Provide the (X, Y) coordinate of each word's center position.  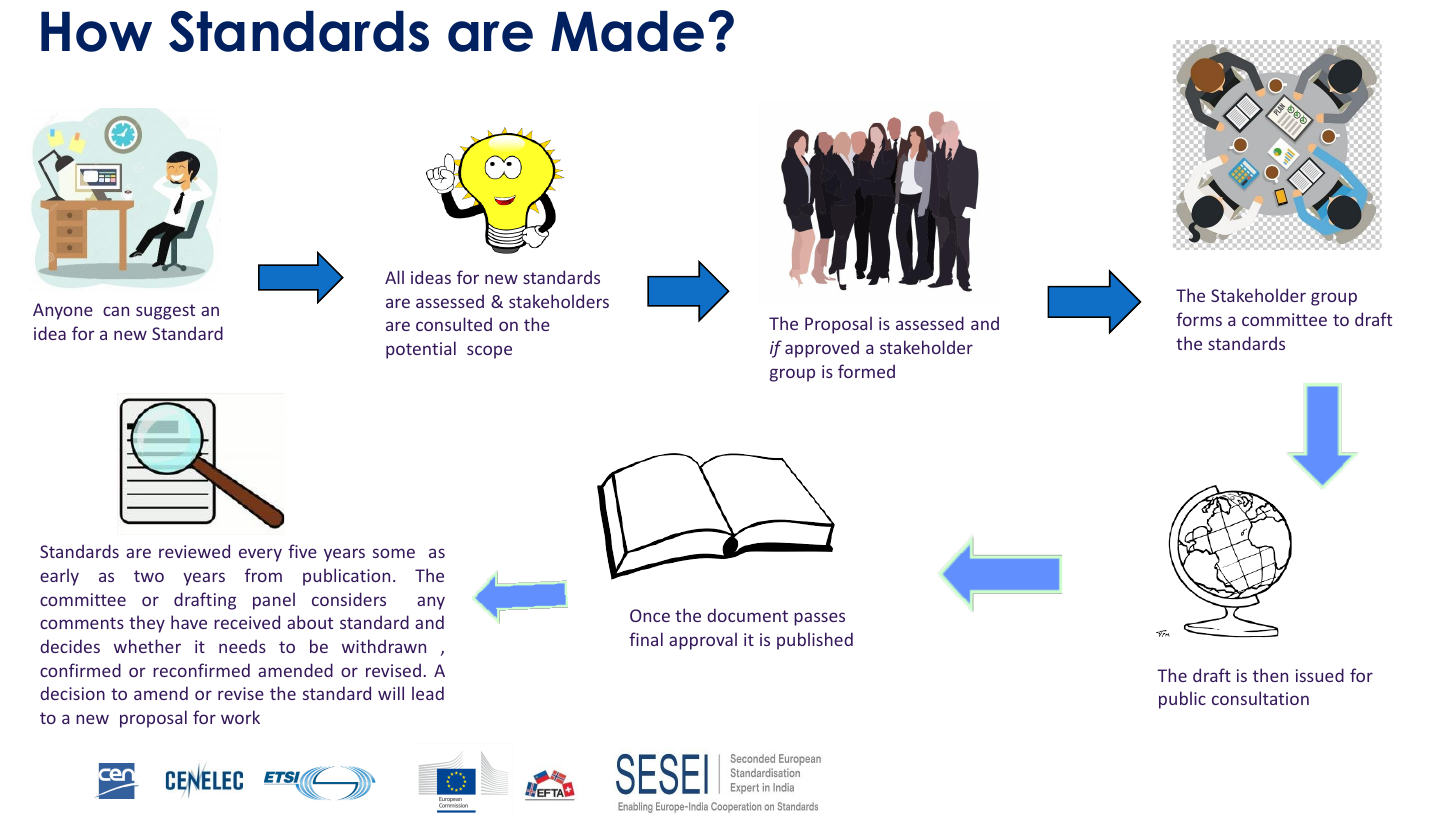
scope (489, 352)
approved (822, 349)
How (96, 32)
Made (627, 31)
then (1270, 675)
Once (650, 615)
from (263, 575)
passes (819, 619)
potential (421, 350)
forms (1199, 319)
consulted (454, 324)
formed (866, 371)
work (240, 717)
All (394, 277)
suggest (165, 312)
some (394, 553)
